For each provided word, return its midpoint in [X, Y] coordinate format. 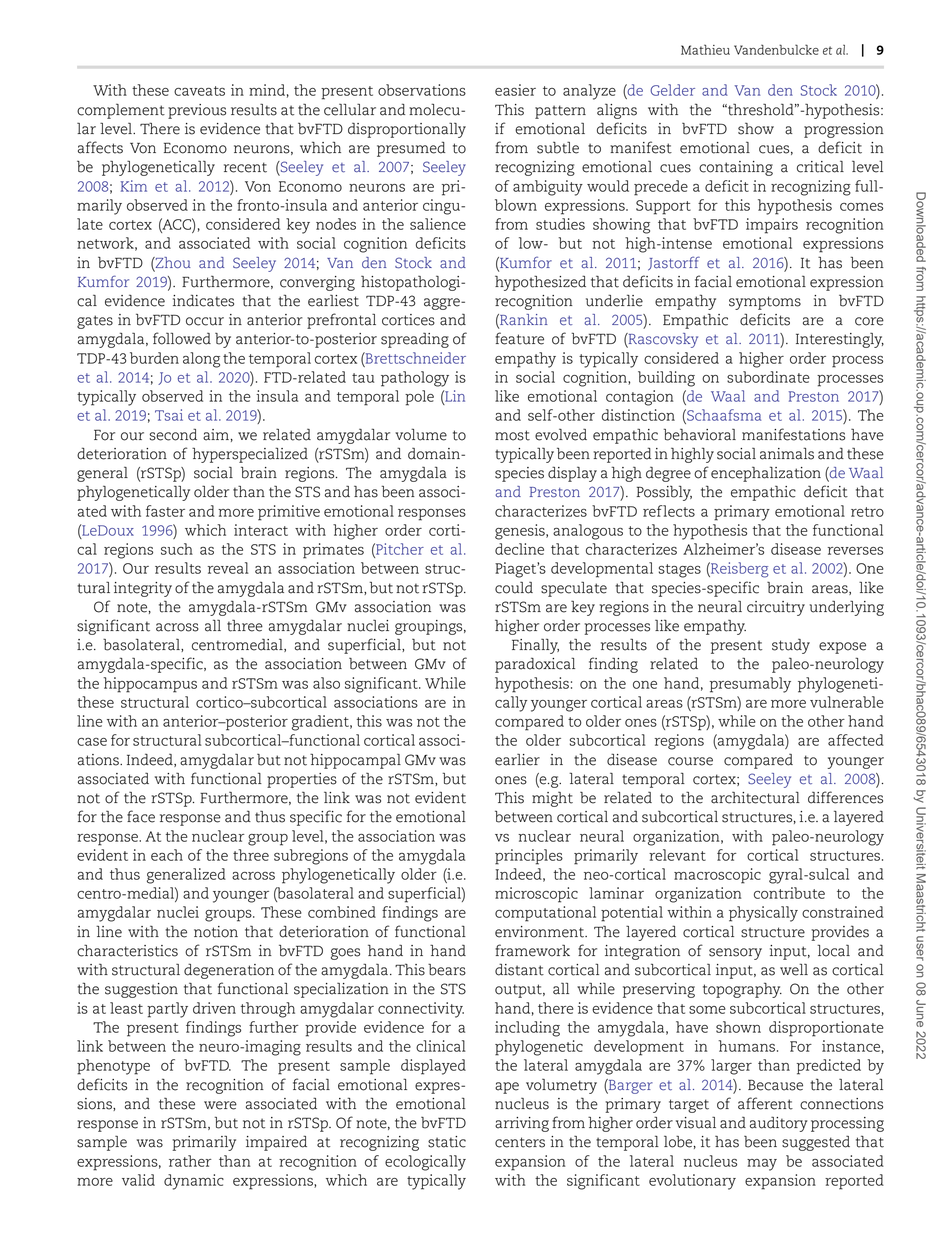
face [141, 816]
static [447, 1142]
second [173, 434]
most [512, 435]
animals [787, 453]
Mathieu [705, 49]
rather [190, 1161]
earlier [517, 759]
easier [515, 90]
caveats [199, 91]
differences [845, 797]
